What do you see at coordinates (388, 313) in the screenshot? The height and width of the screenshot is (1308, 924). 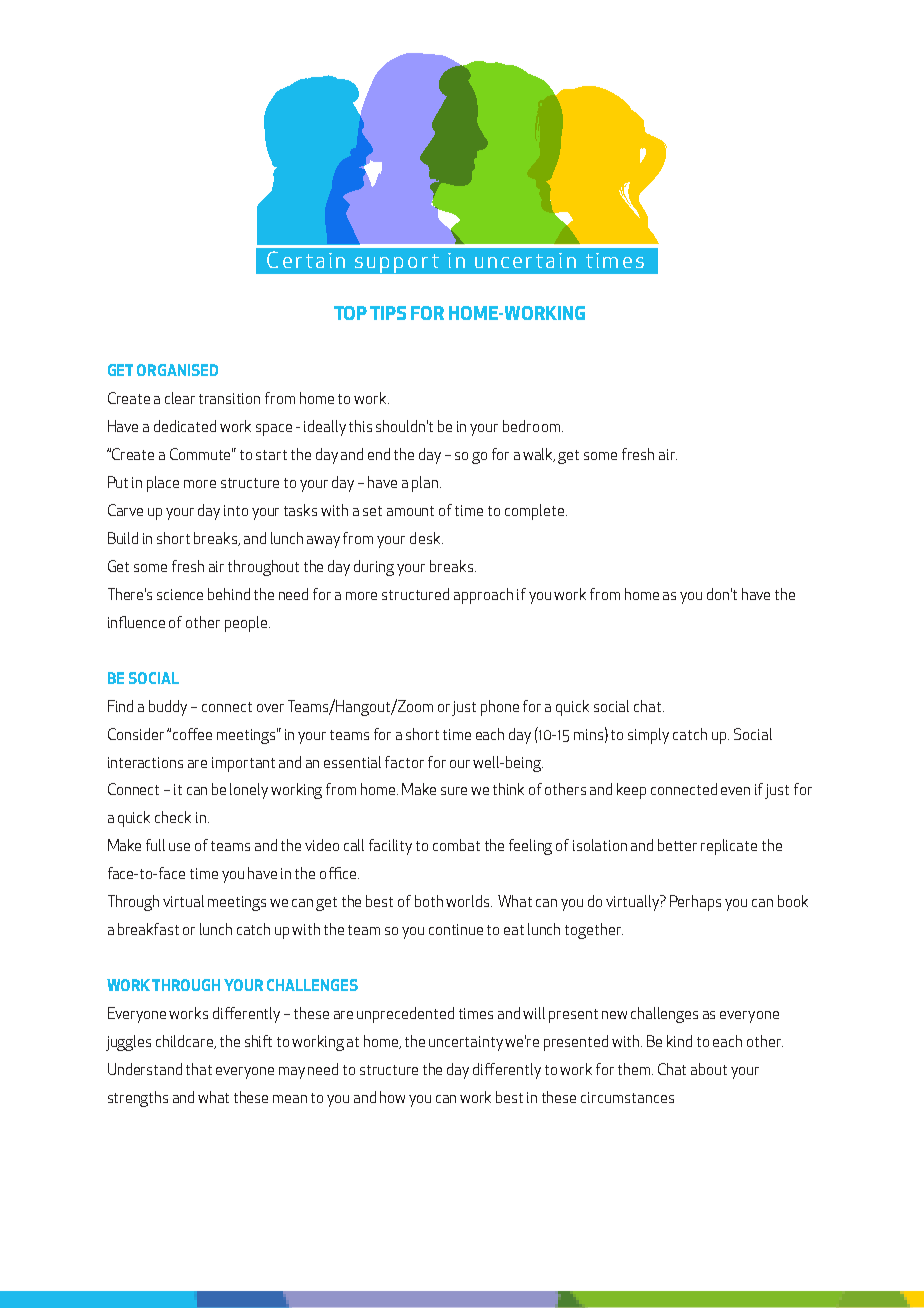 I see `TIPS` at bounding box center [388, 313].
